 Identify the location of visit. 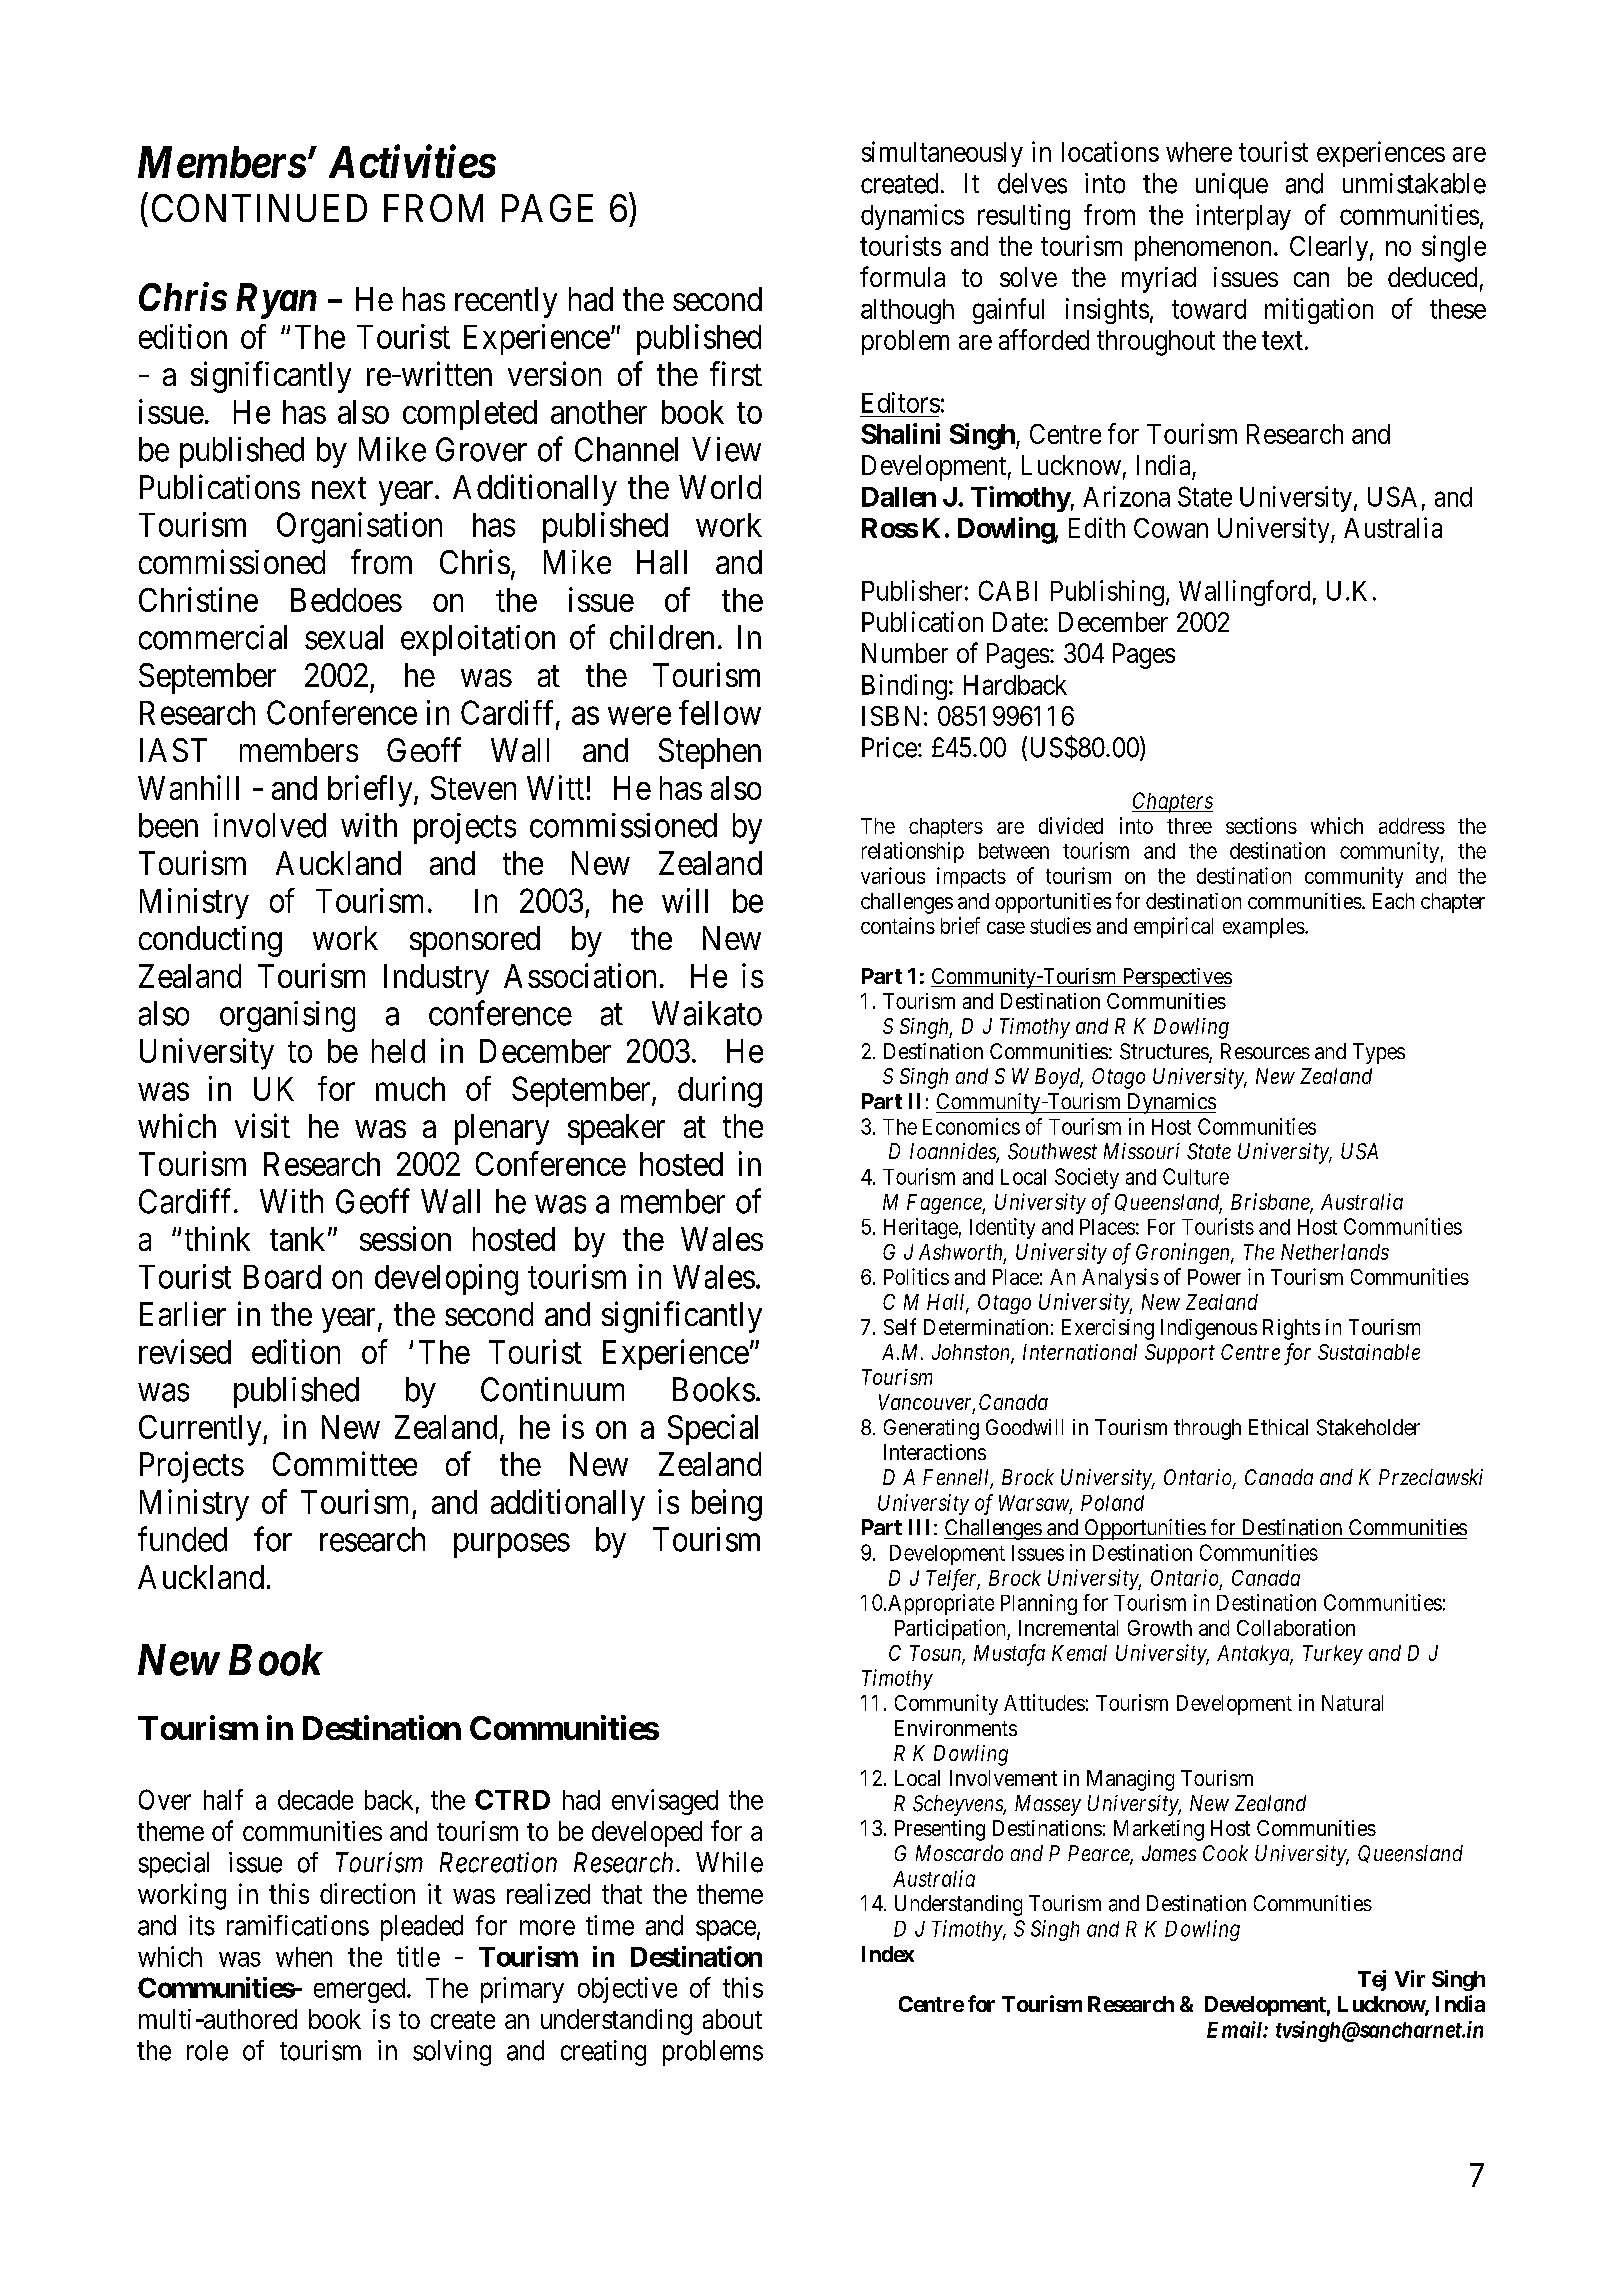
(262, 1125).
